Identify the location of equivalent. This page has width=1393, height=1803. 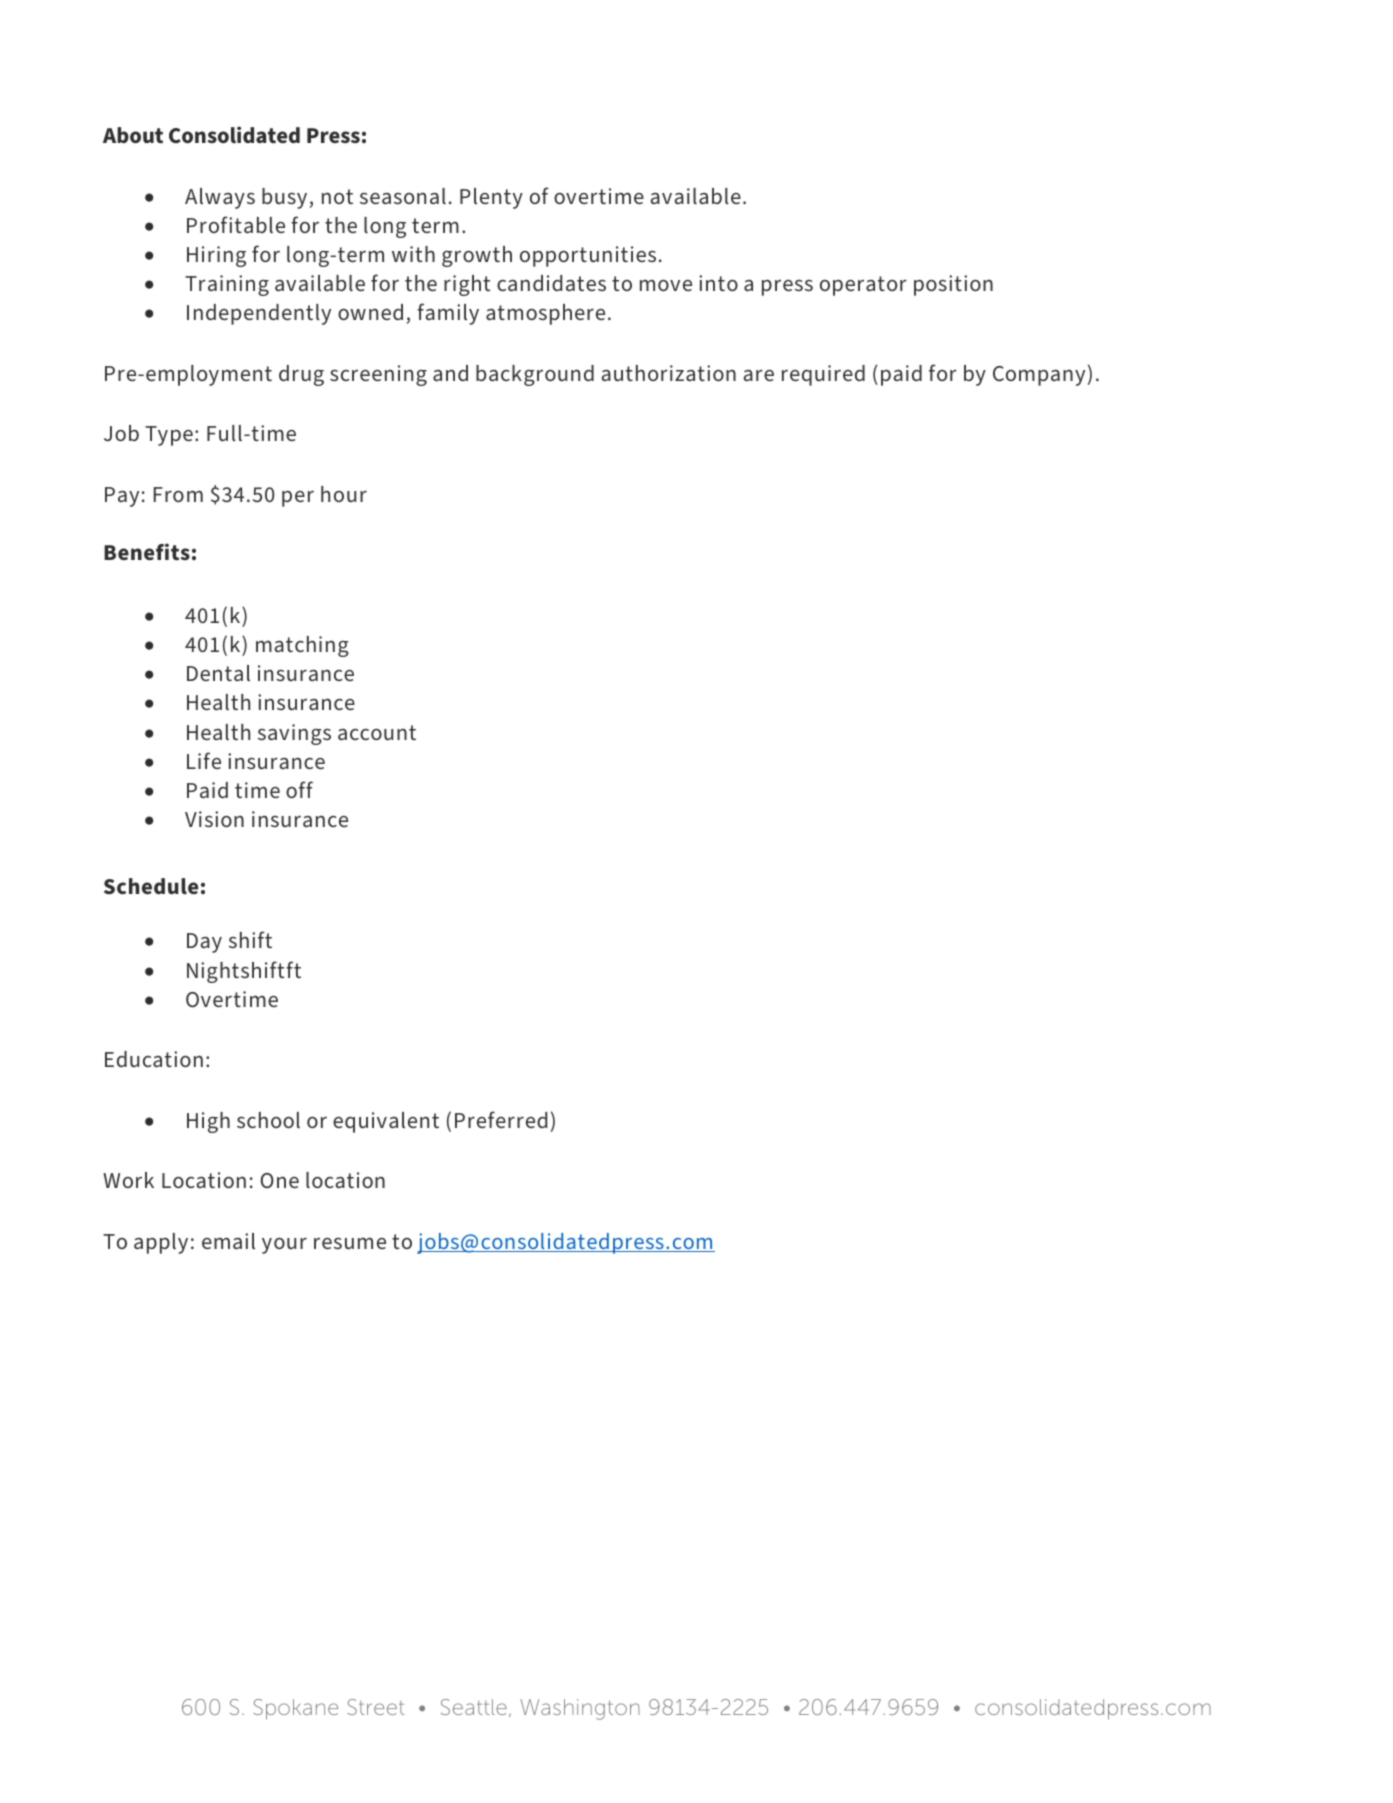
(386, 1122).
